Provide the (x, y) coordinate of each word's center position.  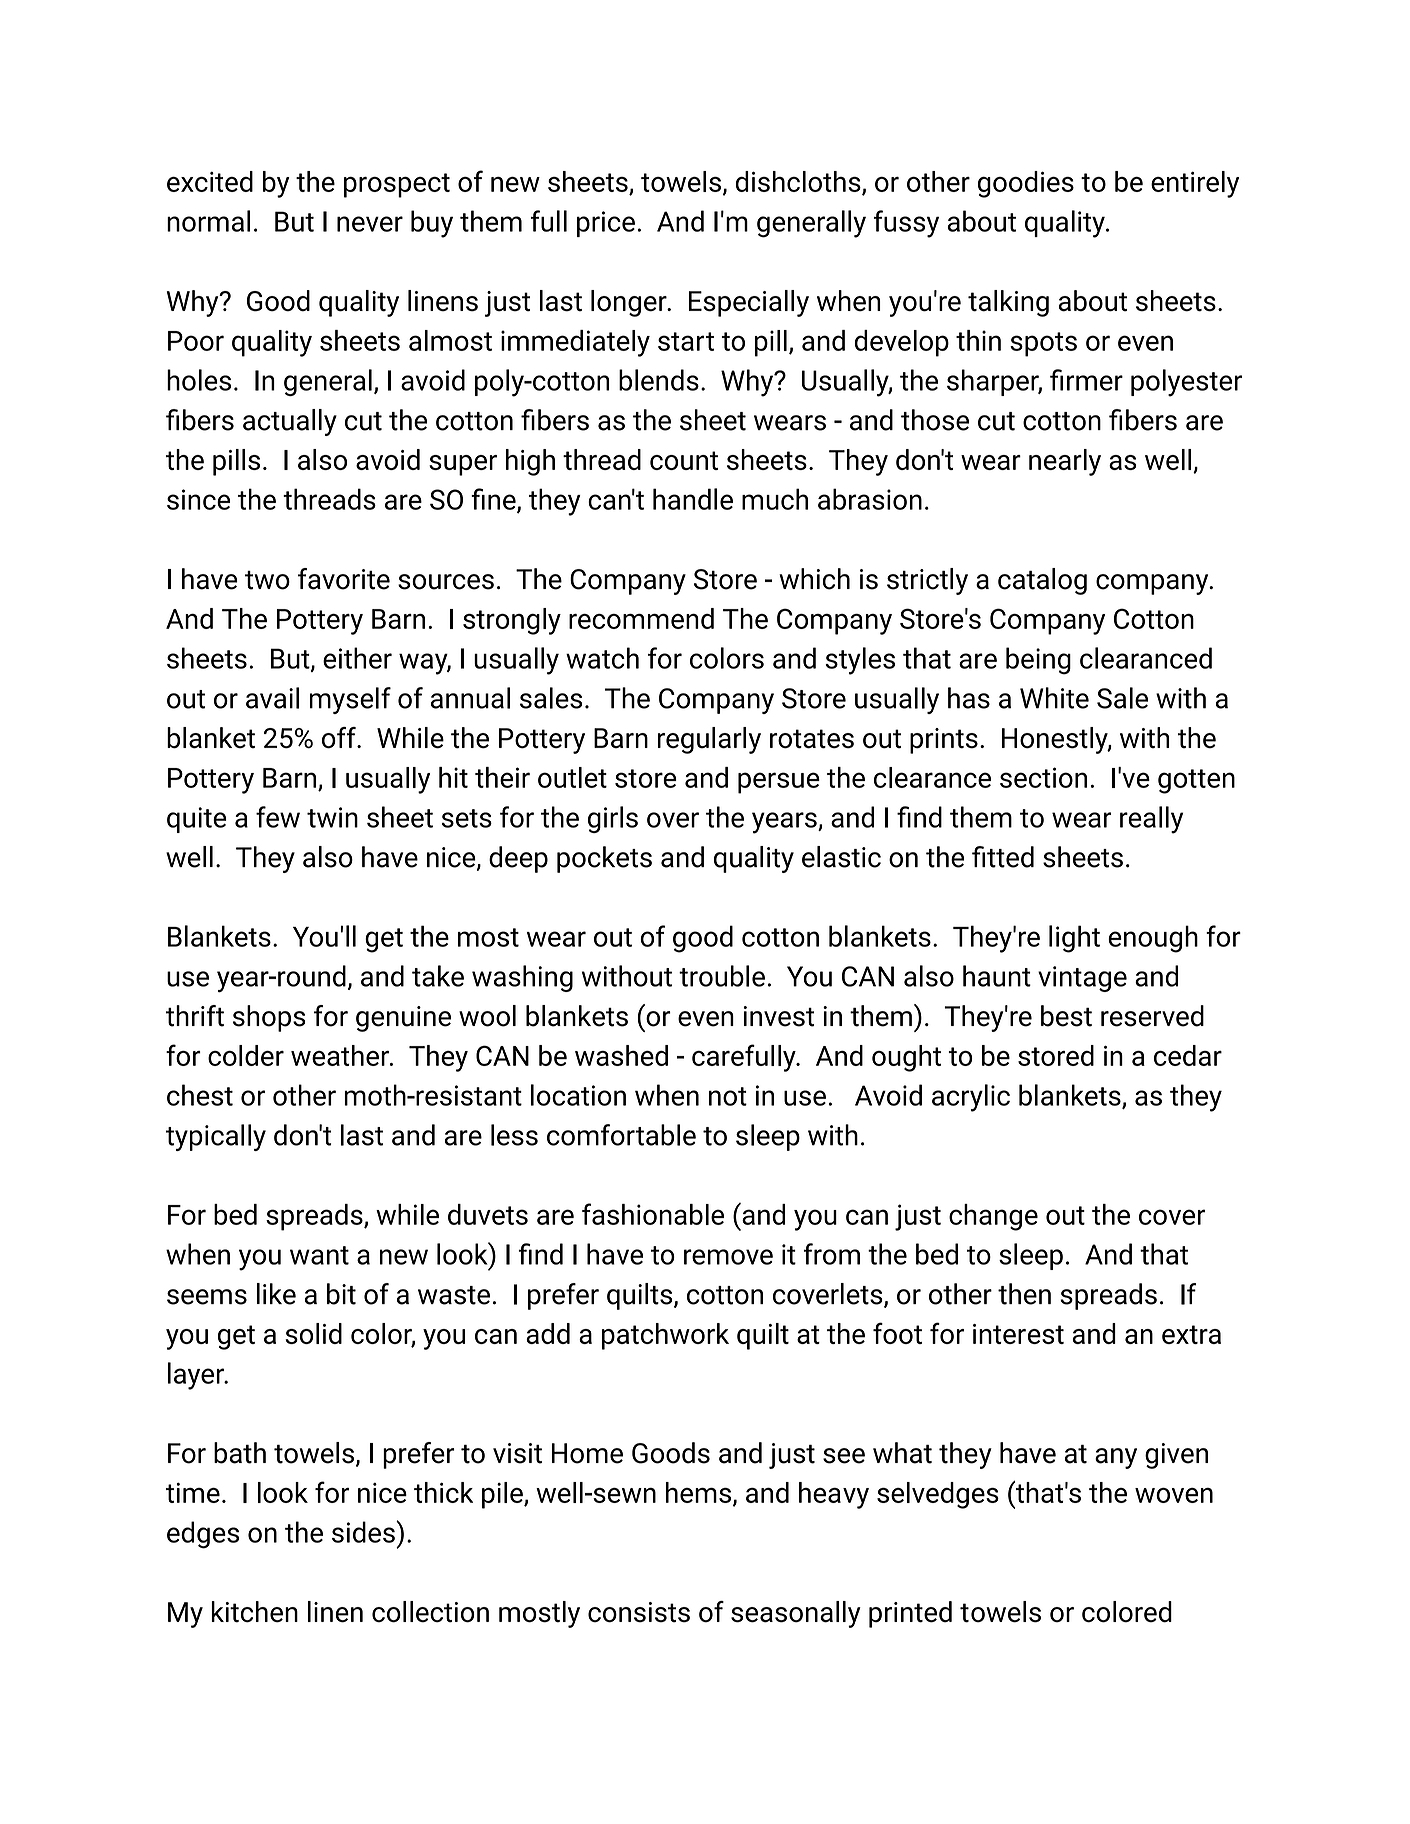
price (606, 224)
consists (639, 1612)
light (1074, 939)
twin (332, 817)
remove (728, 1257)
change (993, 1217)
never (370, 224)
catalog (1042, 581)
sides (364, 1532)
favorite (344, 579)
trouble (722, 976)
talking (1008, 303)
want (319, 1255)
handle (693, 499)
